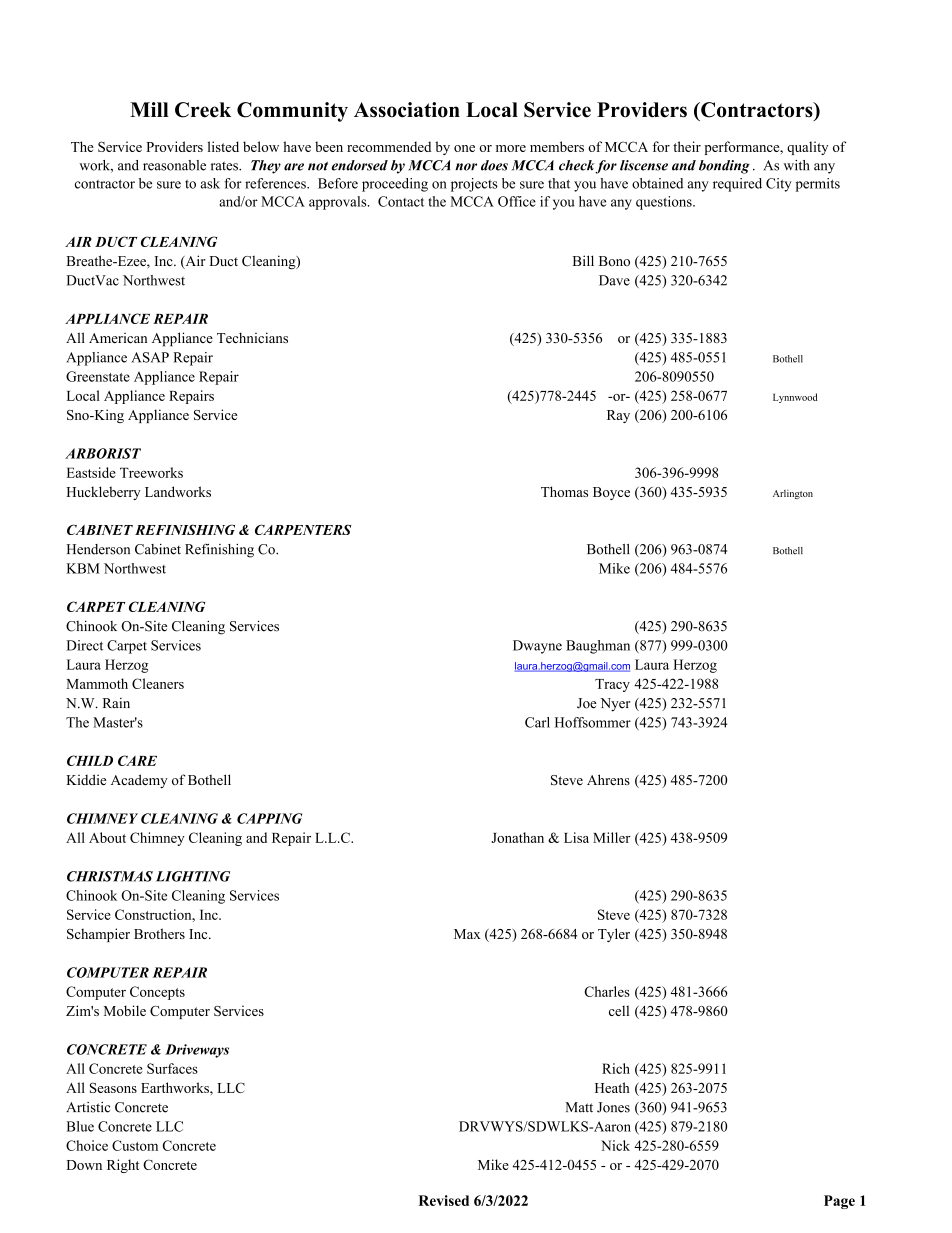  I want to click on Max, so click(467, 934).
